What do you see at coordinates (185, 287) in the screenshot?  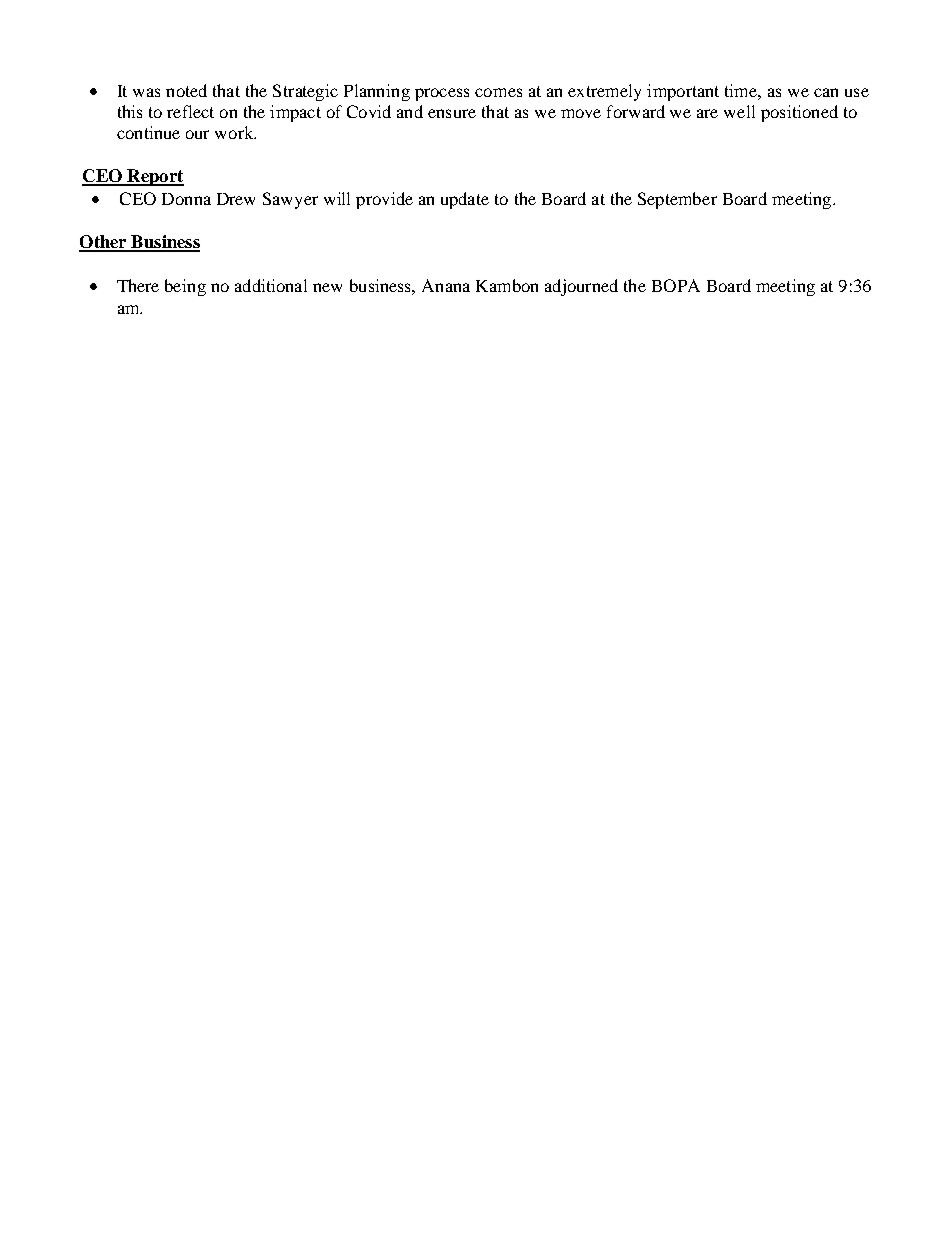 I see `being` at bounding box center [185, 287].
